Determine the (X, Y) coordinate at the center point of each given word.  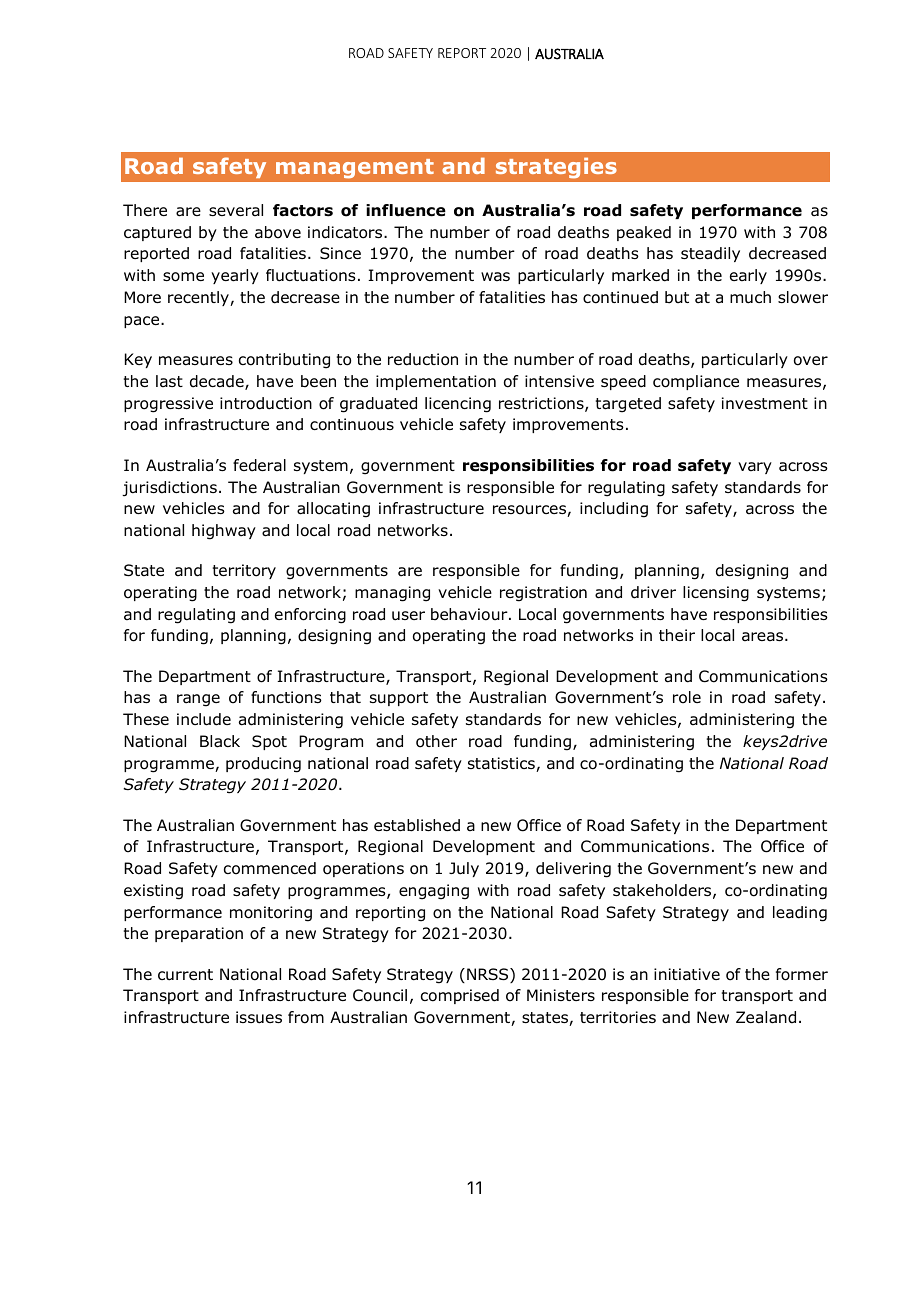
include (204, 719)
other (436, 741)
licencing (458, 405)
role (687, 697)
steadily (710, 254)
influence (406, 210)
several (236, 210)
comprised (460, 996)
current (185, 975)
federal (259, 465)
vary (755, 468)
